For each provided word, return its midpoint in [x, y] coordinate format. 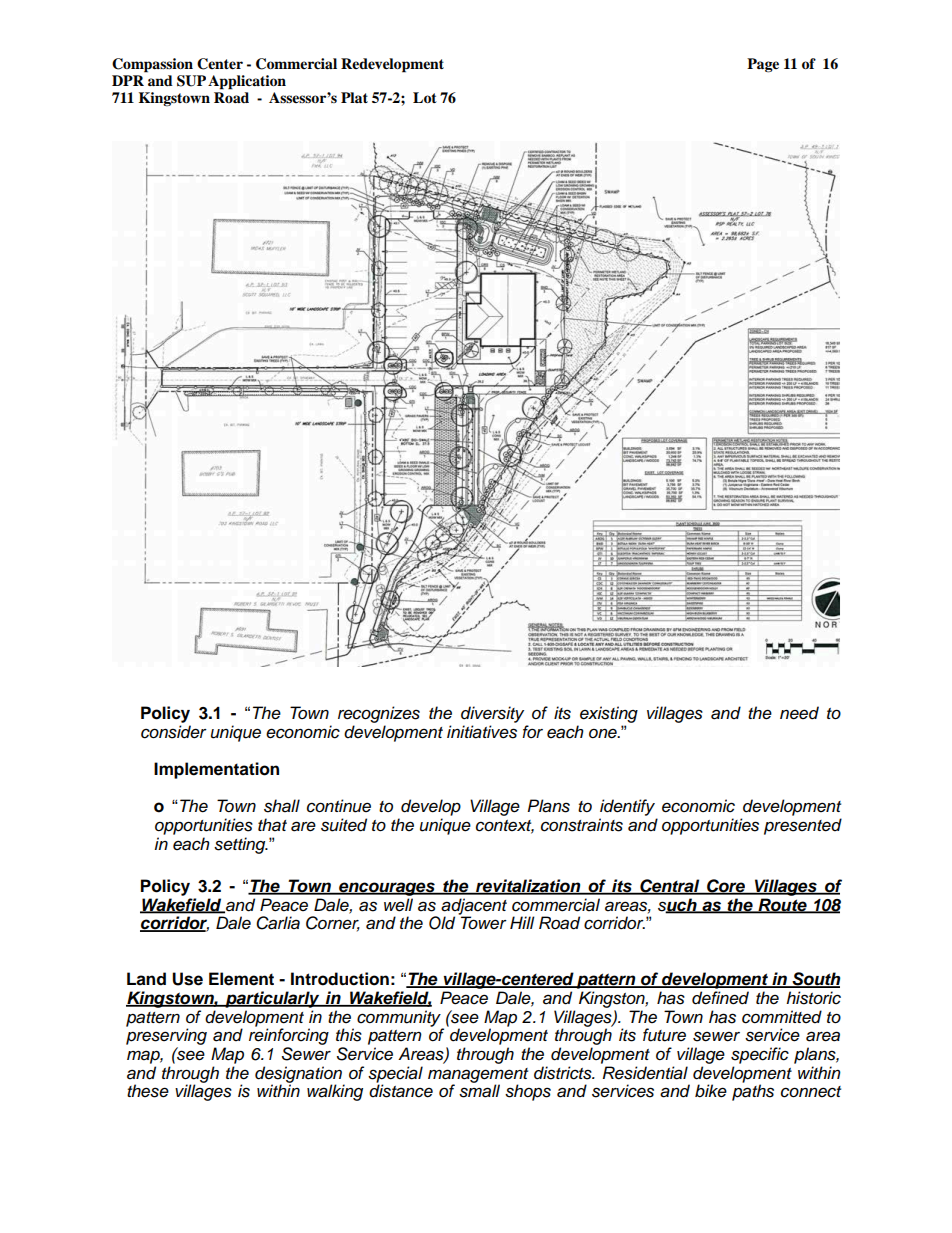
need [799, 713]
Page [763, 65]
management [478, 1076]
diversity [492, 714]
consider [174, 732]
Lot [425, 97]
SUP [191, 81]
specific [760, 1055]
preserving [166, 1038]
